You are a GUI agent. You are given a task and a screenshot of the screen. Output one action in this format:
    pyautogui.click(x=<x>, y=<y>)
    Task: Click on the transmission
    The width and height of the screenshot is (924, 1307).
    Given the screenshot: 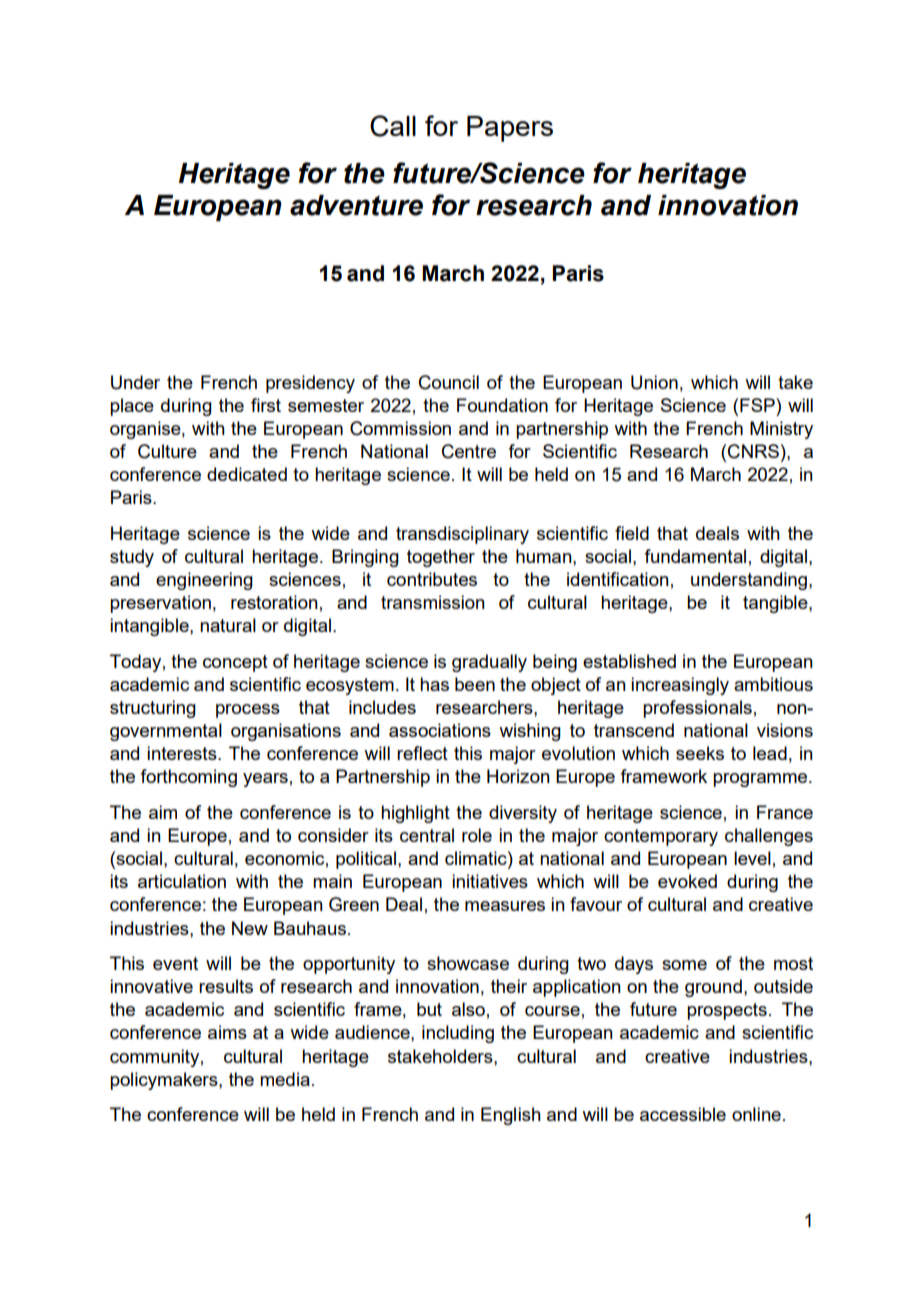 What is the action you would take?
    pyautogui.click(x=433, y=602)
